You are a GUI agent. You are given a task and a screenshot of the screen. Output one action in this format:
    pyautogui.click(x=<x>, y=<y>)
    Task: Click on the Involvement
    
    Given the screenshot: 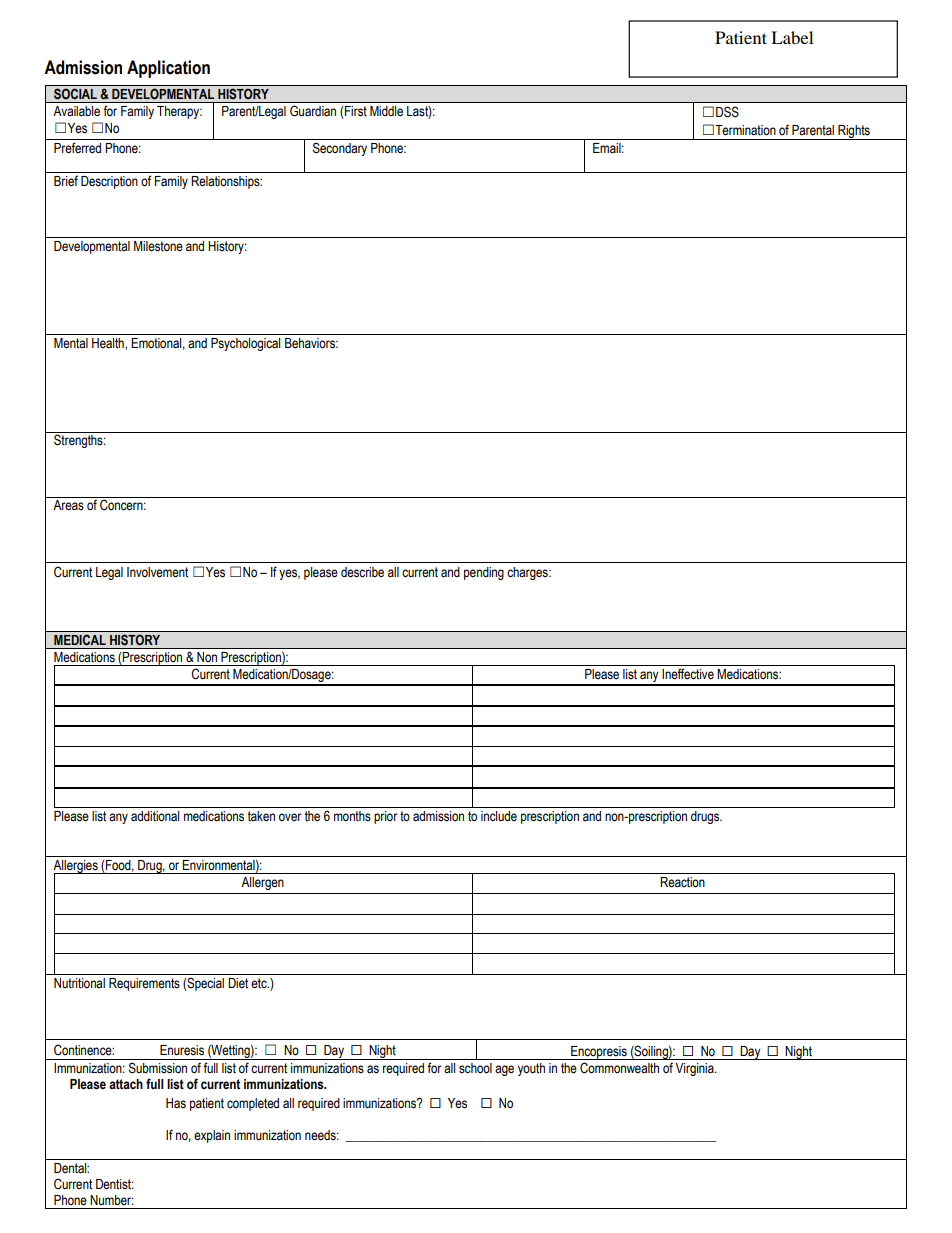 What is the action you would take?
    pyautogui.click(x=157, y=572)
